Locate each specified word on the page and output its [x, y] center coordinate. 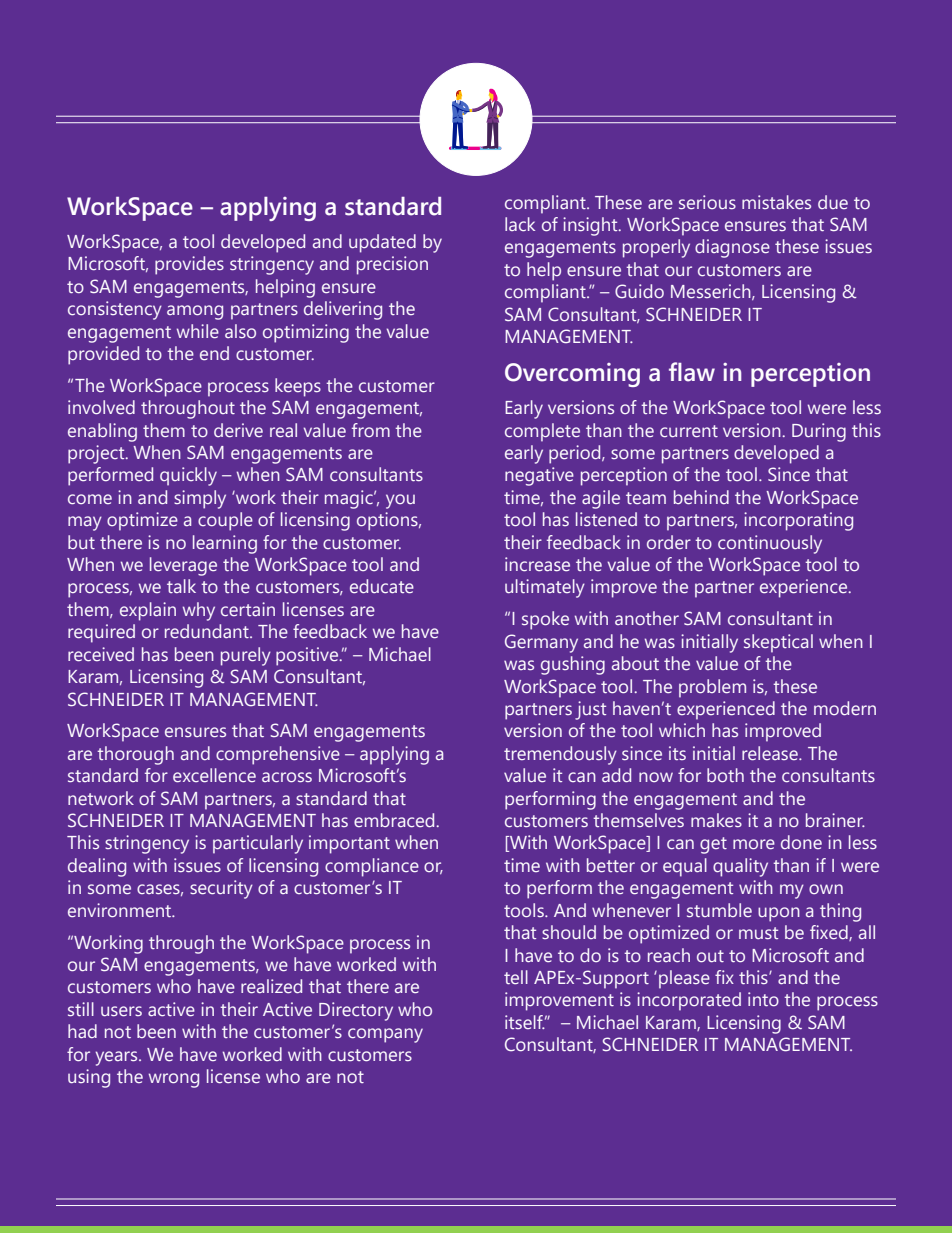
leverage [183, 566]
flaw [692, 372]
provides [189, 265]
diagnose [732, 248]
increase [537, 564]
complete [542, 432]
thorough [135, 755]
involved [101, 407]
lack [520, 224]
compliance [372, 867]
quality [740, 867]
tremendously [560, 755]
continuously [770, 544]
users [121, 1011]
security [221, 889]
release [771, 753]
